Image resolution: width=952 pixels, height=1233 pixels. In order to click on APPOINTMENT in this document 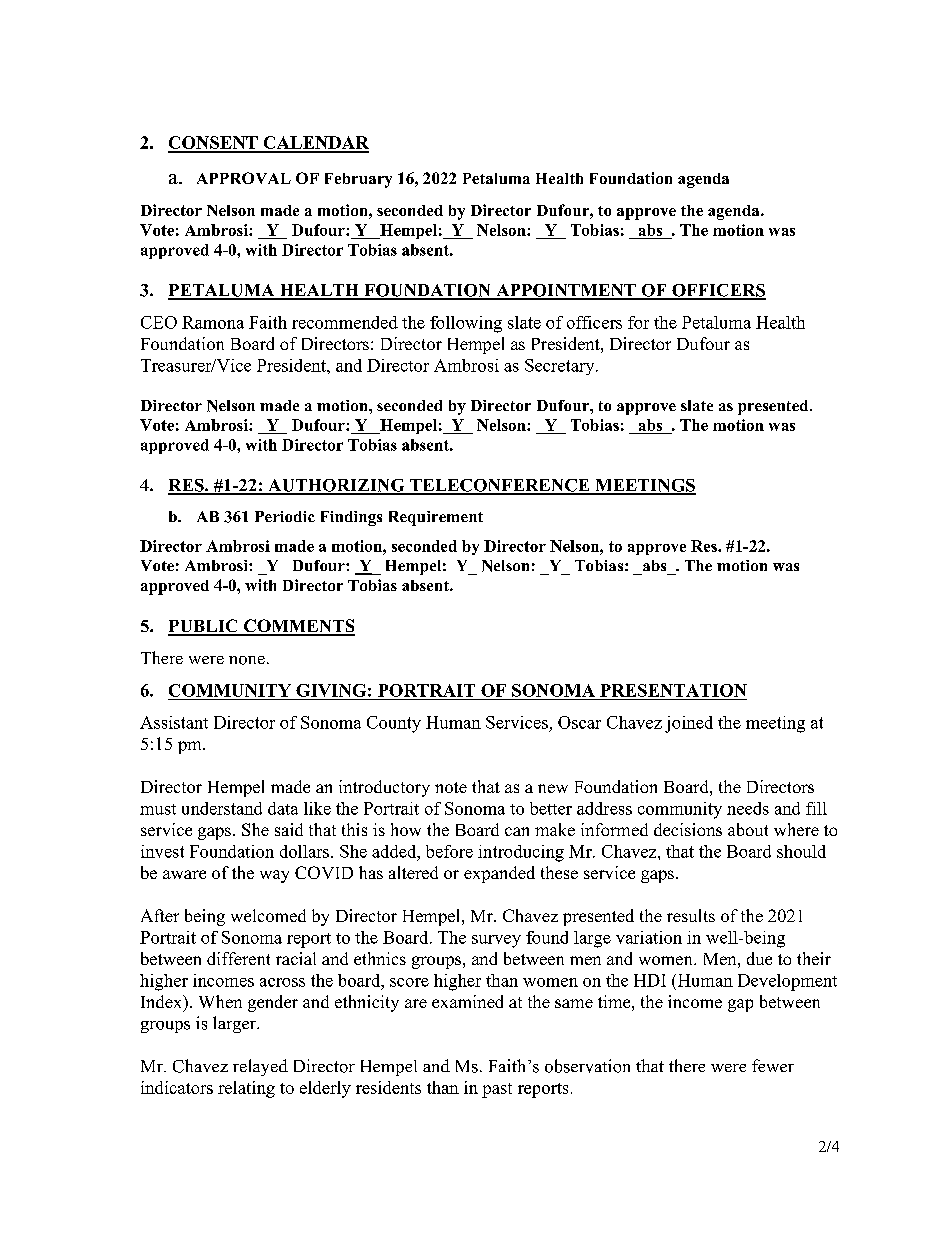, I will do `click(566, 291)`.
